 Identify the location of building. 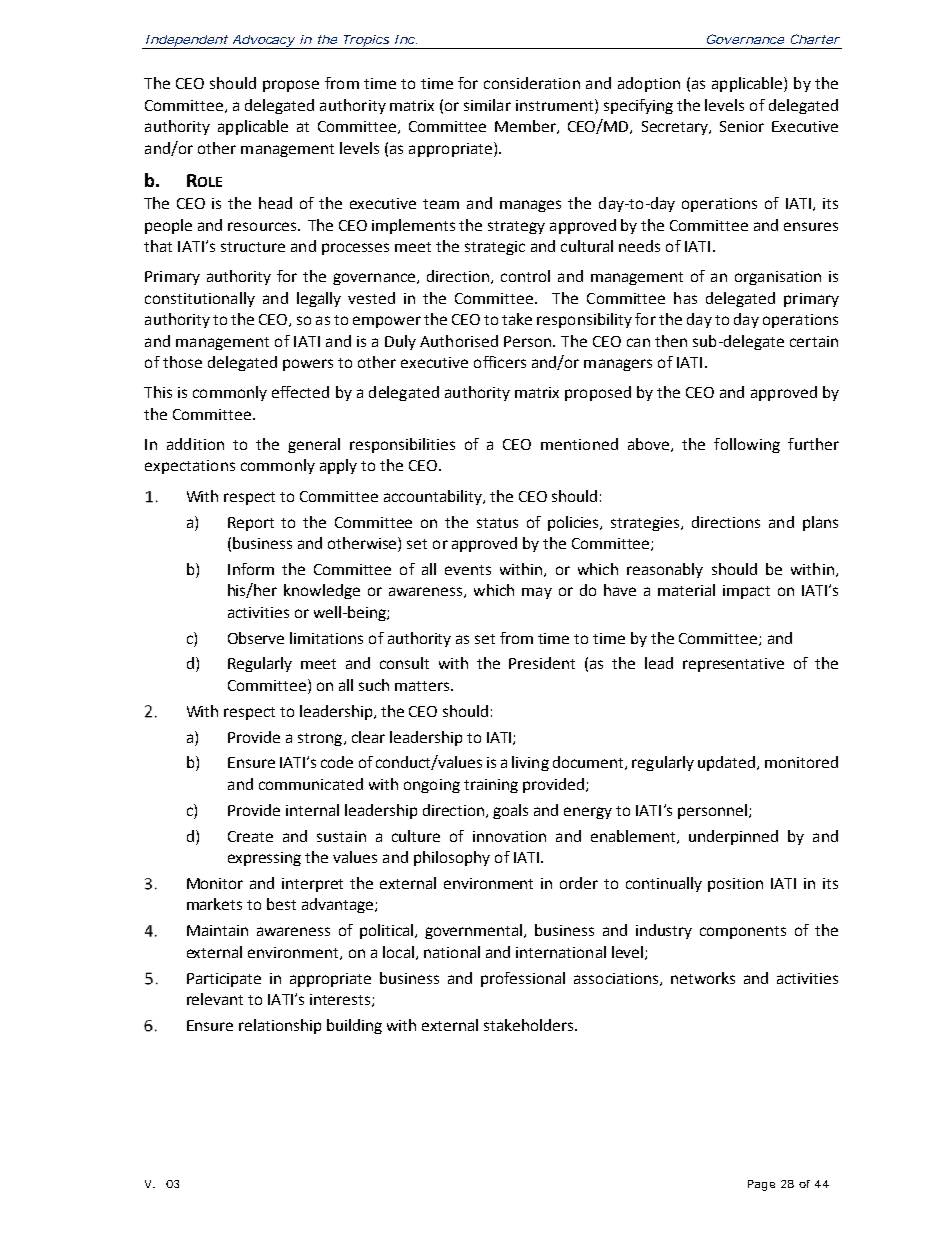
(354, 1026).
